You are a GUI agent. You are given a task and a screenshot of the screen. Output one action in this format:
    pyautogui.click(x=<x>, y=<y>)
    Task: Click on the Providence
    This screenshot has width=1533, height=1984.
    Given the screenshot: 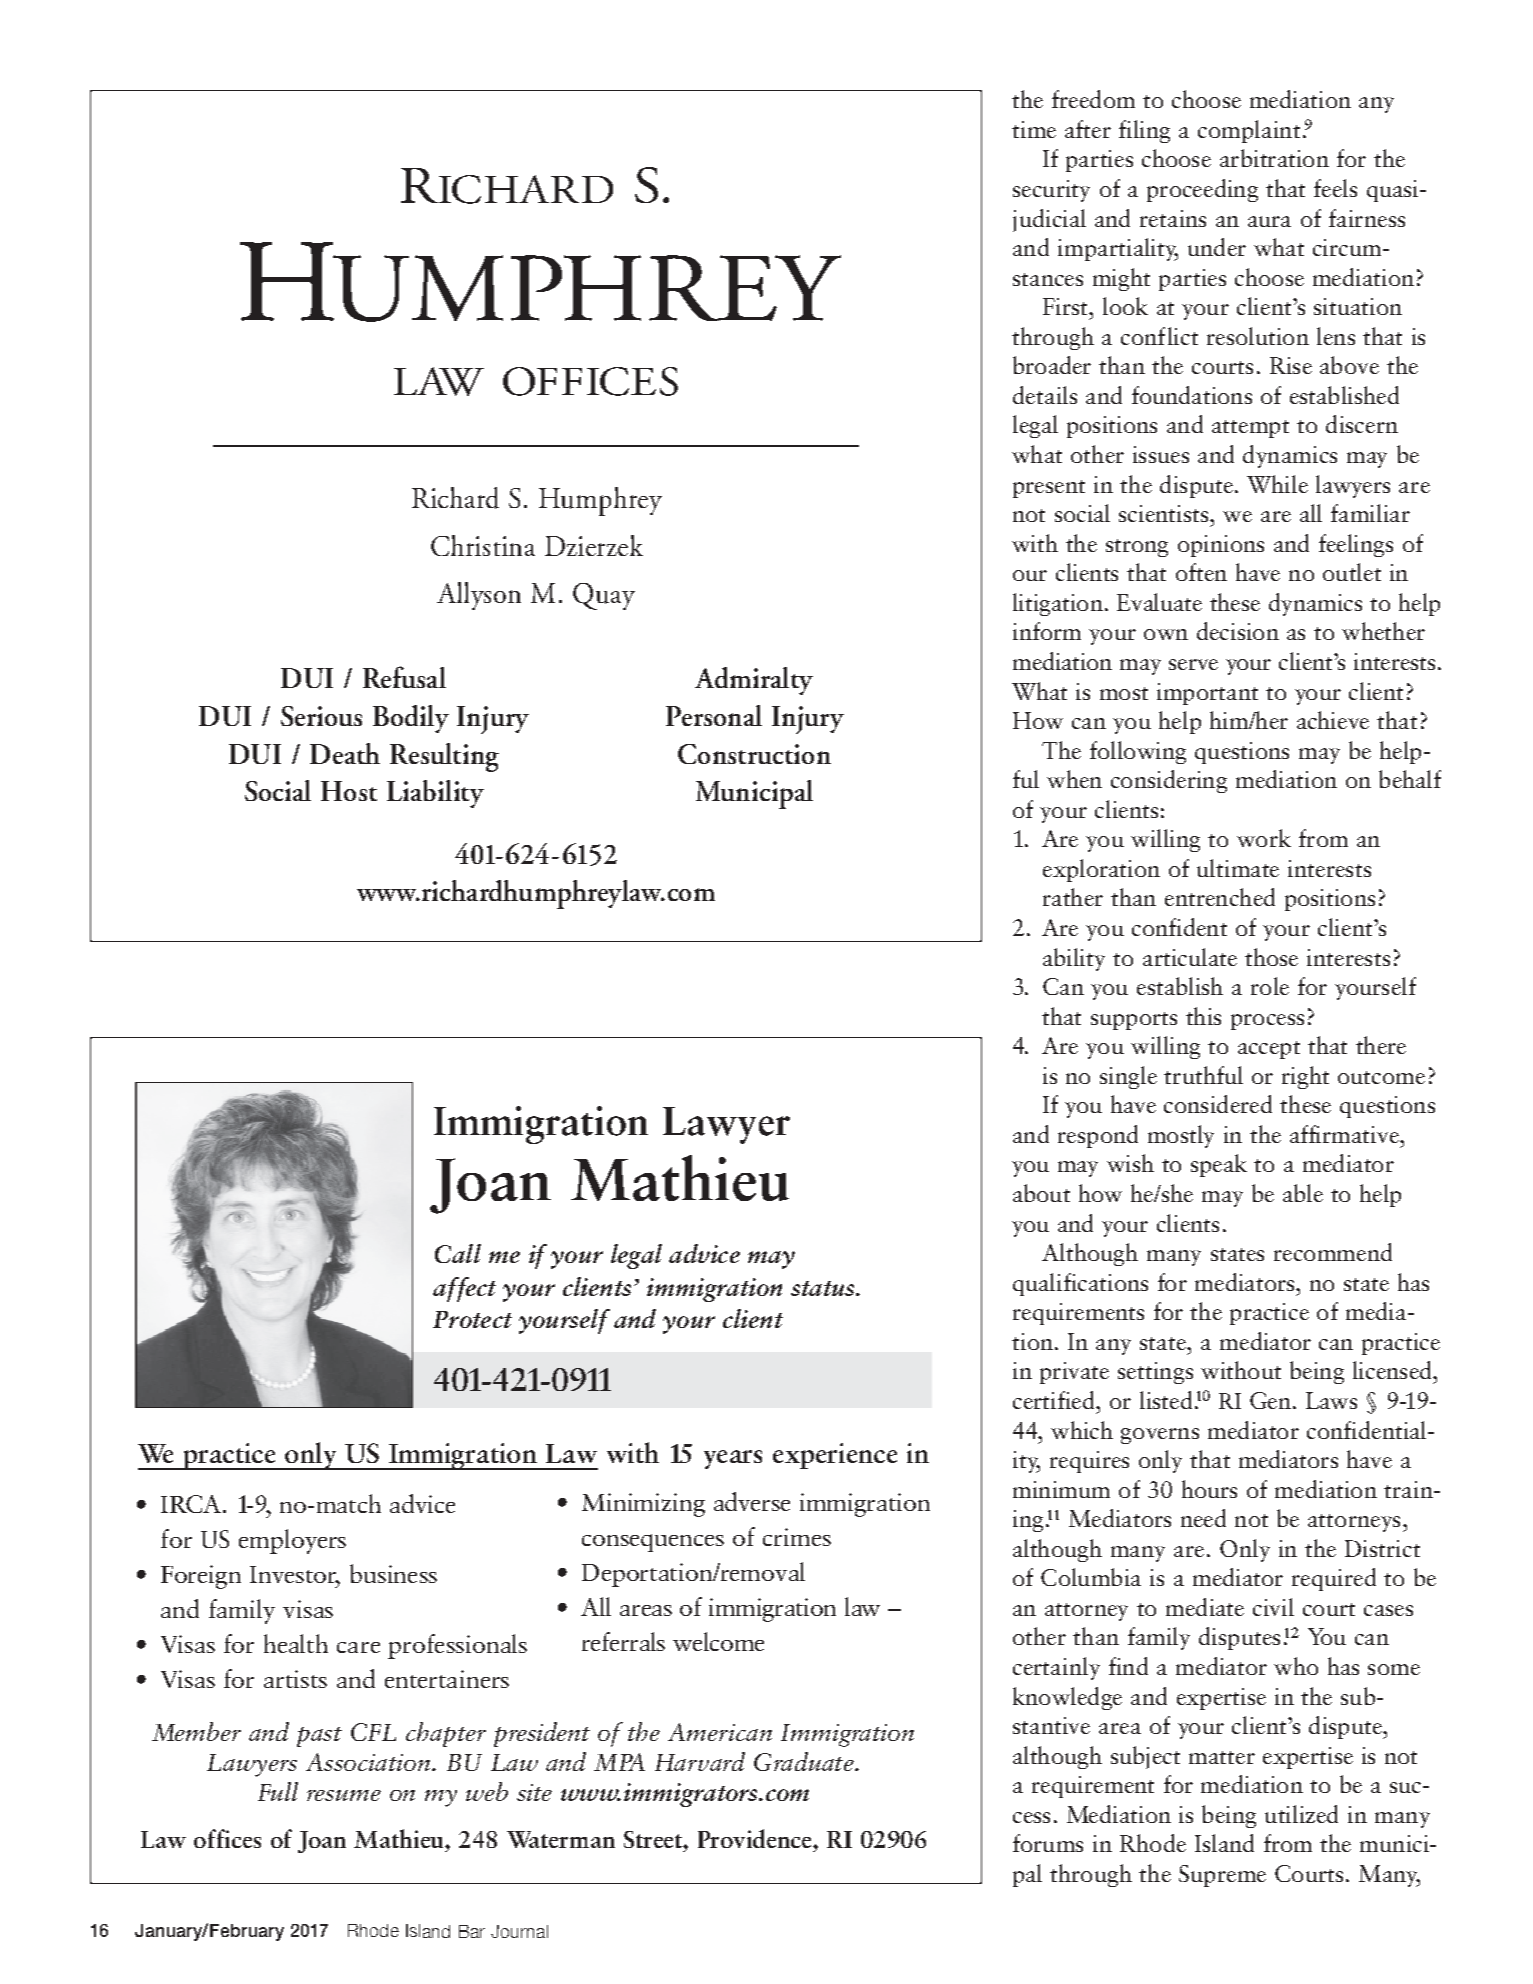 What is the action you would take?
    pyautogui.click(x=756, y=1838)
